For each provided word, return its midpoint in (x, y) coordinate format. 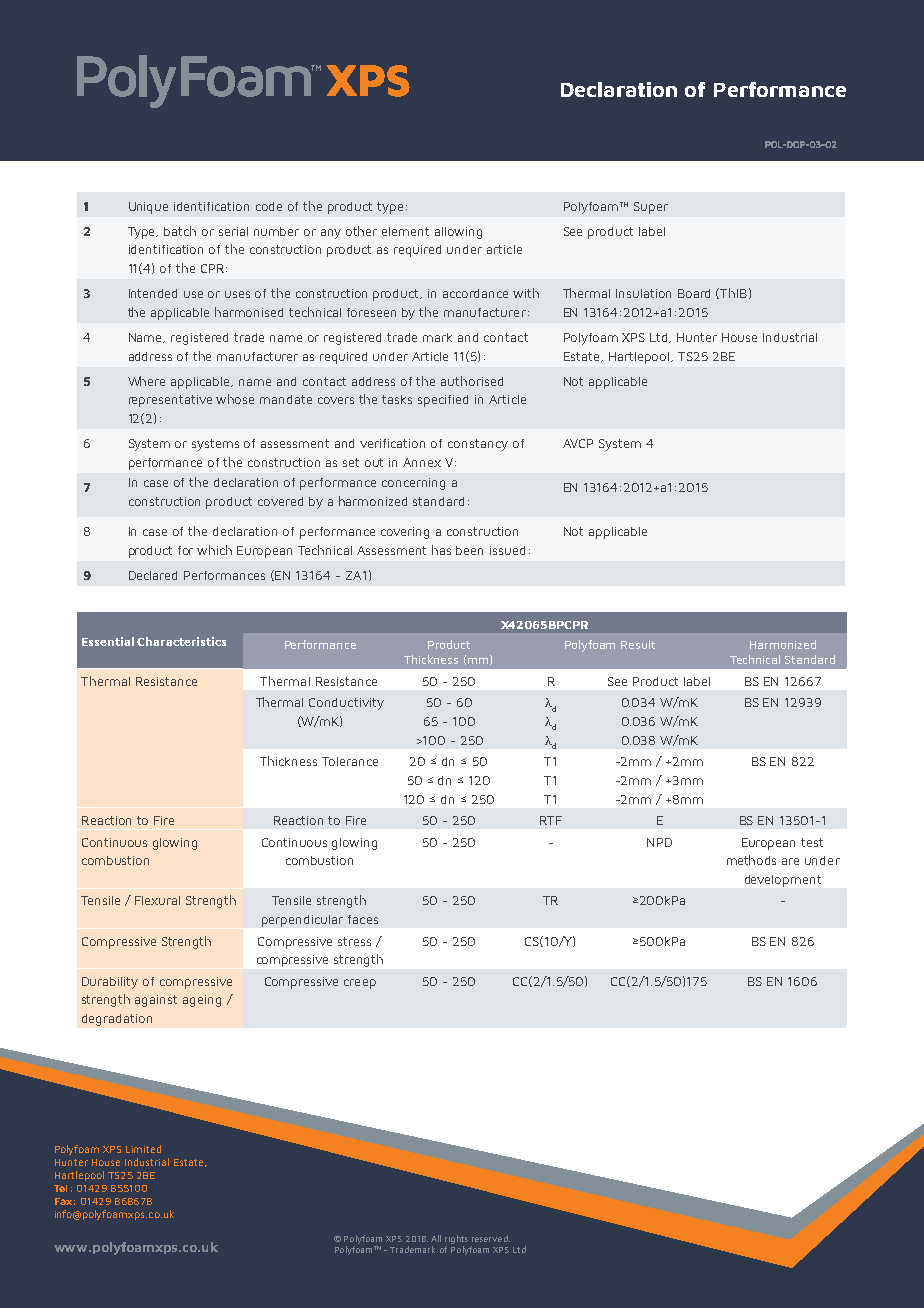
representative (170, 401)
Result (638, 644)
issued (507, 550)
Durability (110, 983)
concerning (413, 484)
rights (456, 1239)
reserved (491, 1238)
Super (651, 208)
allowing (458, 233)
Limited (143, 1149)
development (783, 881)
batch (180, 231)
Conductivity (346, 704)
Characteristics (181, 641)
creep (360, 984)
